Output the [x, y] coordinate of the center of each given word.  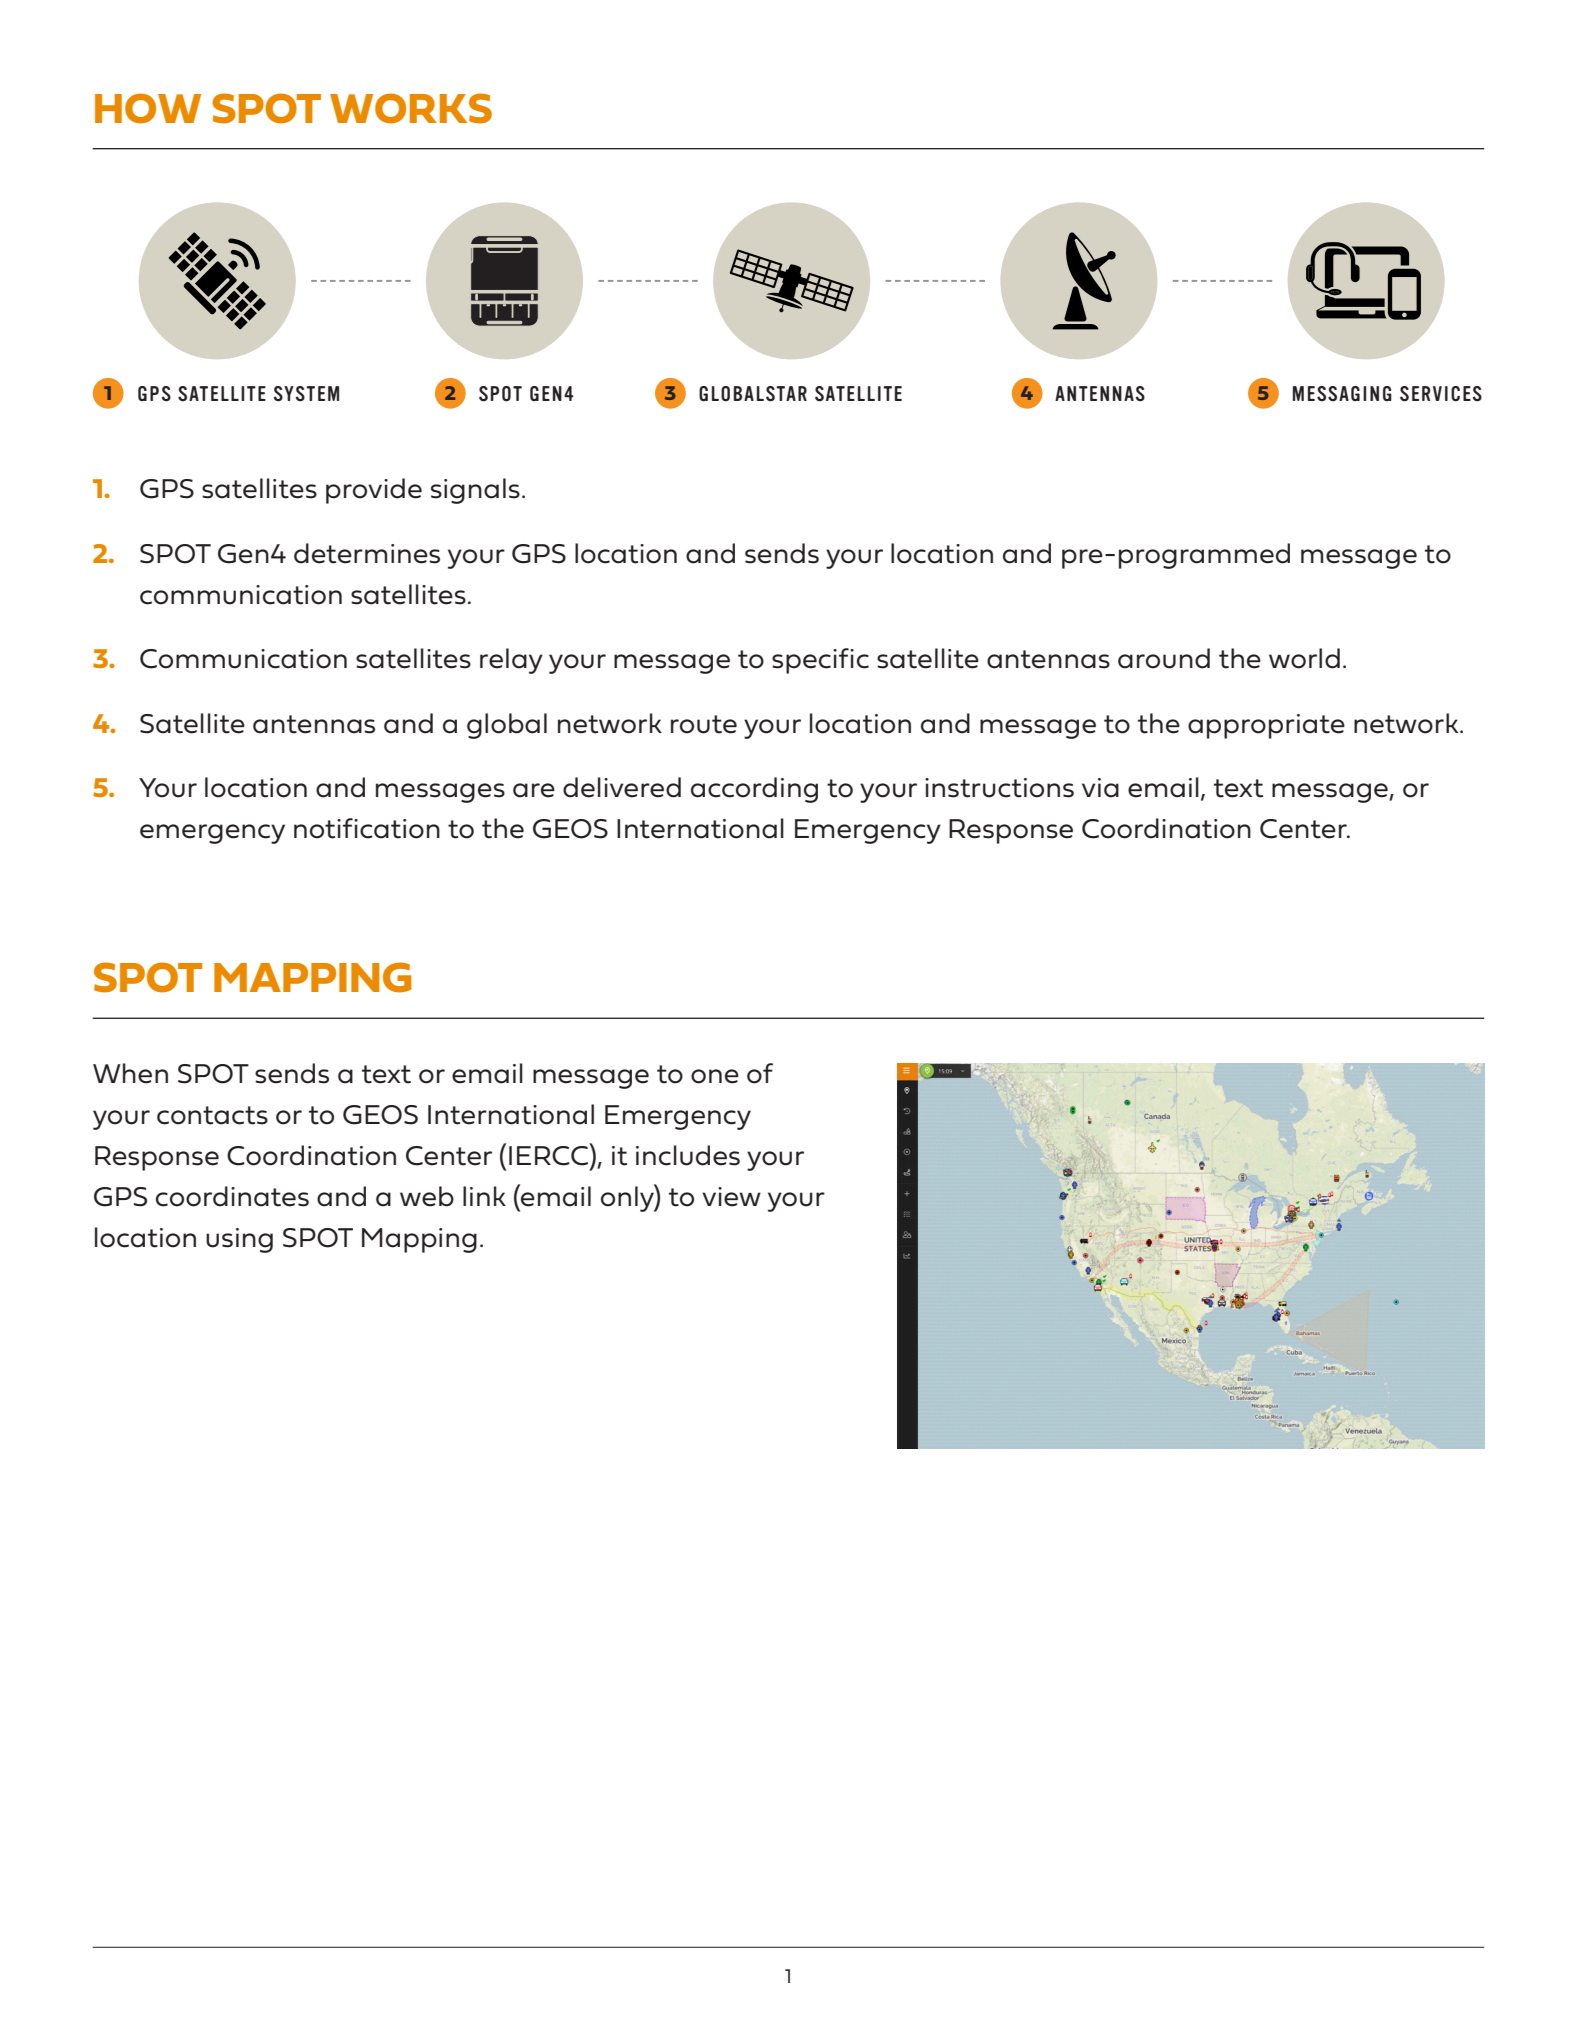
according [754, 790]
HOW [148, 108]
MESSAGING [1342, 393]
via [1100, 788]
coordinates [232, 1196]
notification [367, 828]
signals [475, 491]
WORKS [411, 108]
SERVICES [1441, 394]
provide [374, 491]
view [731, 1197]
